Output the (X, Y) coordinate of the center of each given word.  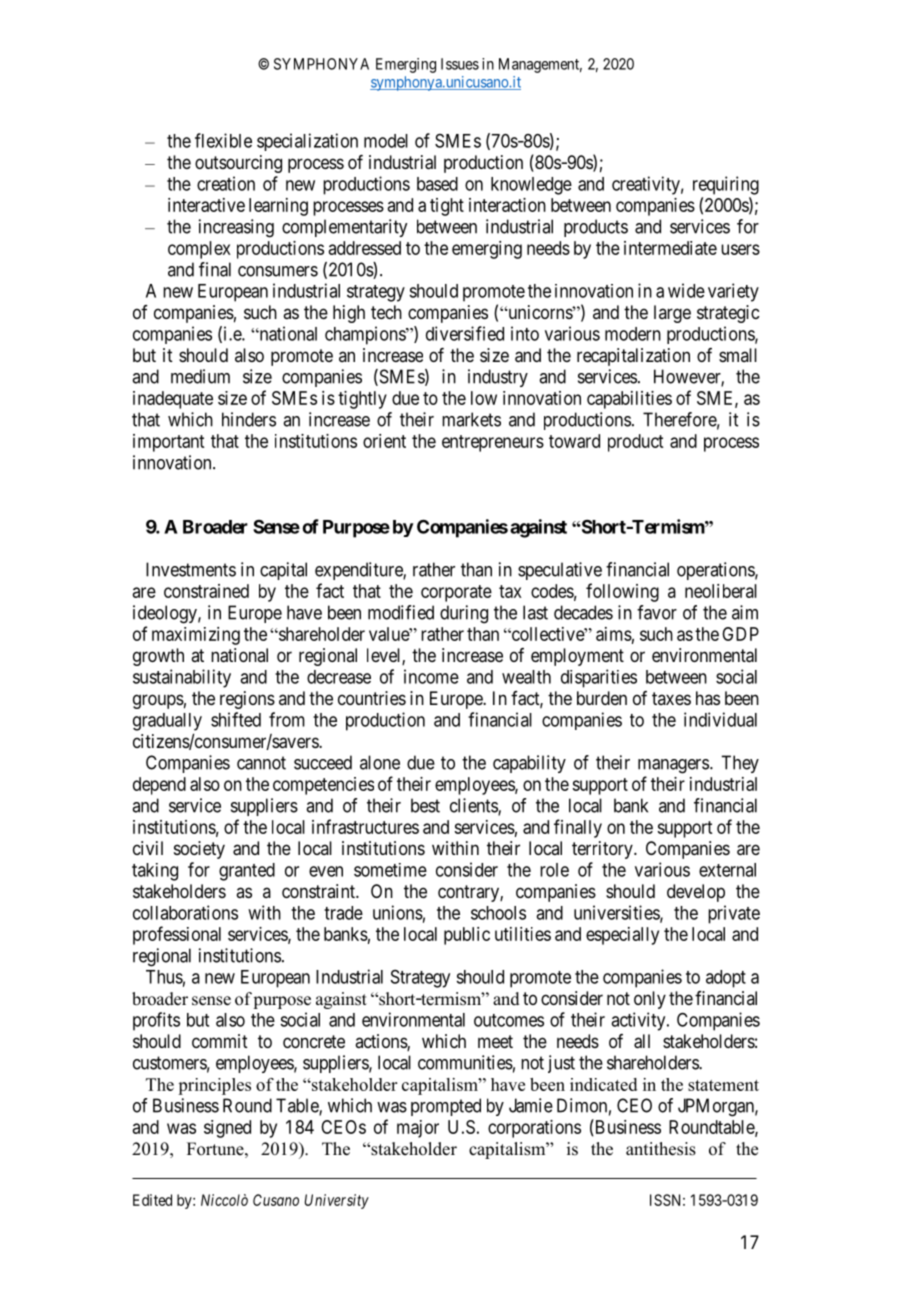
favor (657, 612)
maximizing (196, 636)
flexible (223, 140)
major (418, 1129)
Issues (460, 64)
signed (227, 1129)
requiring (726, 185)
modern (633, 334)
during (464, 614)
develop (696, 893)
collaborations (185, 912)
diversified (465, 333)
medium (200, 376)
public (467, 936)
